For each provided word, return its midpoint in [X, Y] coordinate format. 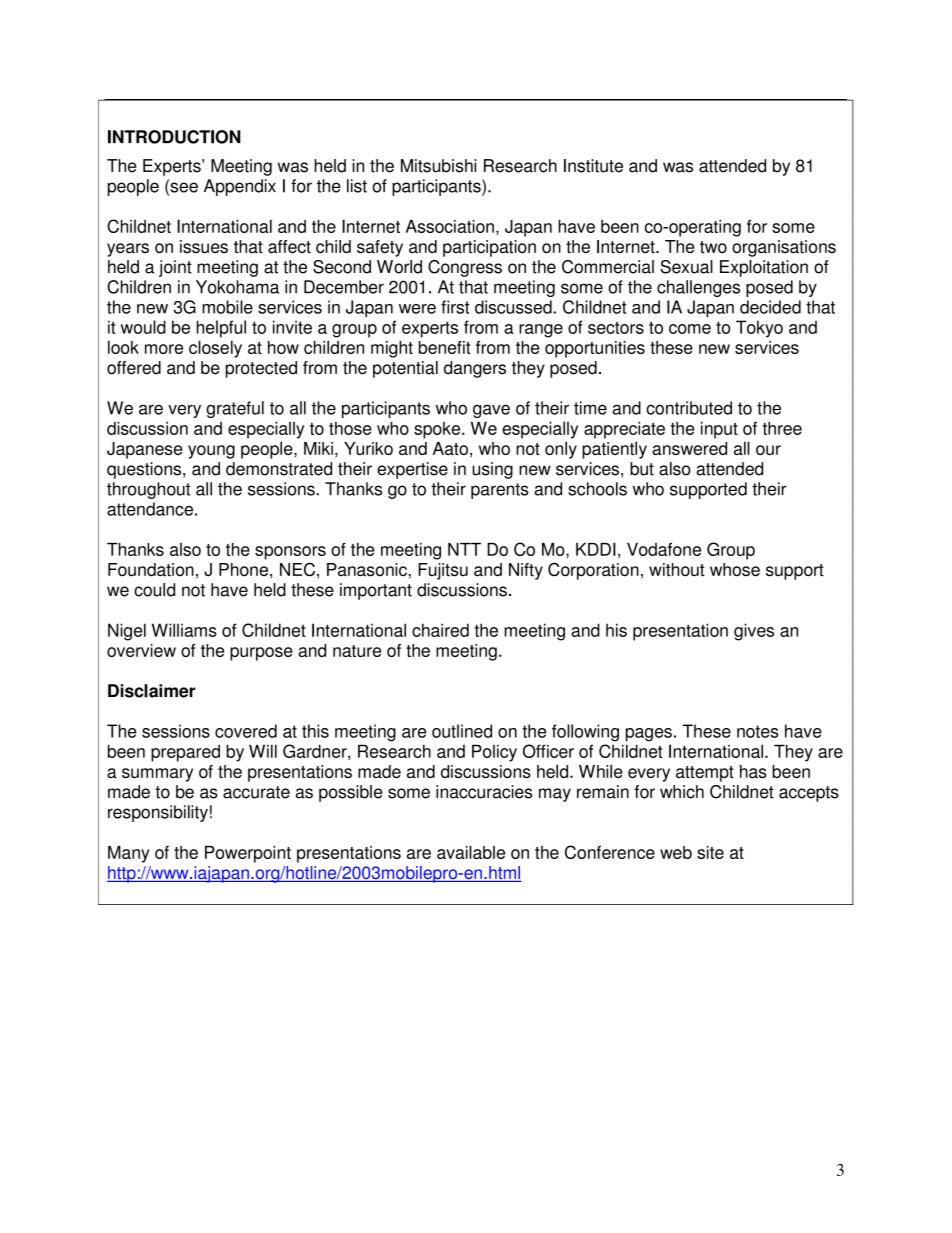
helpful [221, 329]
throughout [148, 490]
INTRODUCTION [174, 137]
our [768, 450]
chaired [440, 630]
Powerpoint [248, 854]
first [455, 307]
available [471, 852]
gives [754, 632]
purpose [261, 654]
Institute [593, 166]
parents [500, 491]
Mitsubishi [438, 166]
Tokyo [759, 329]
